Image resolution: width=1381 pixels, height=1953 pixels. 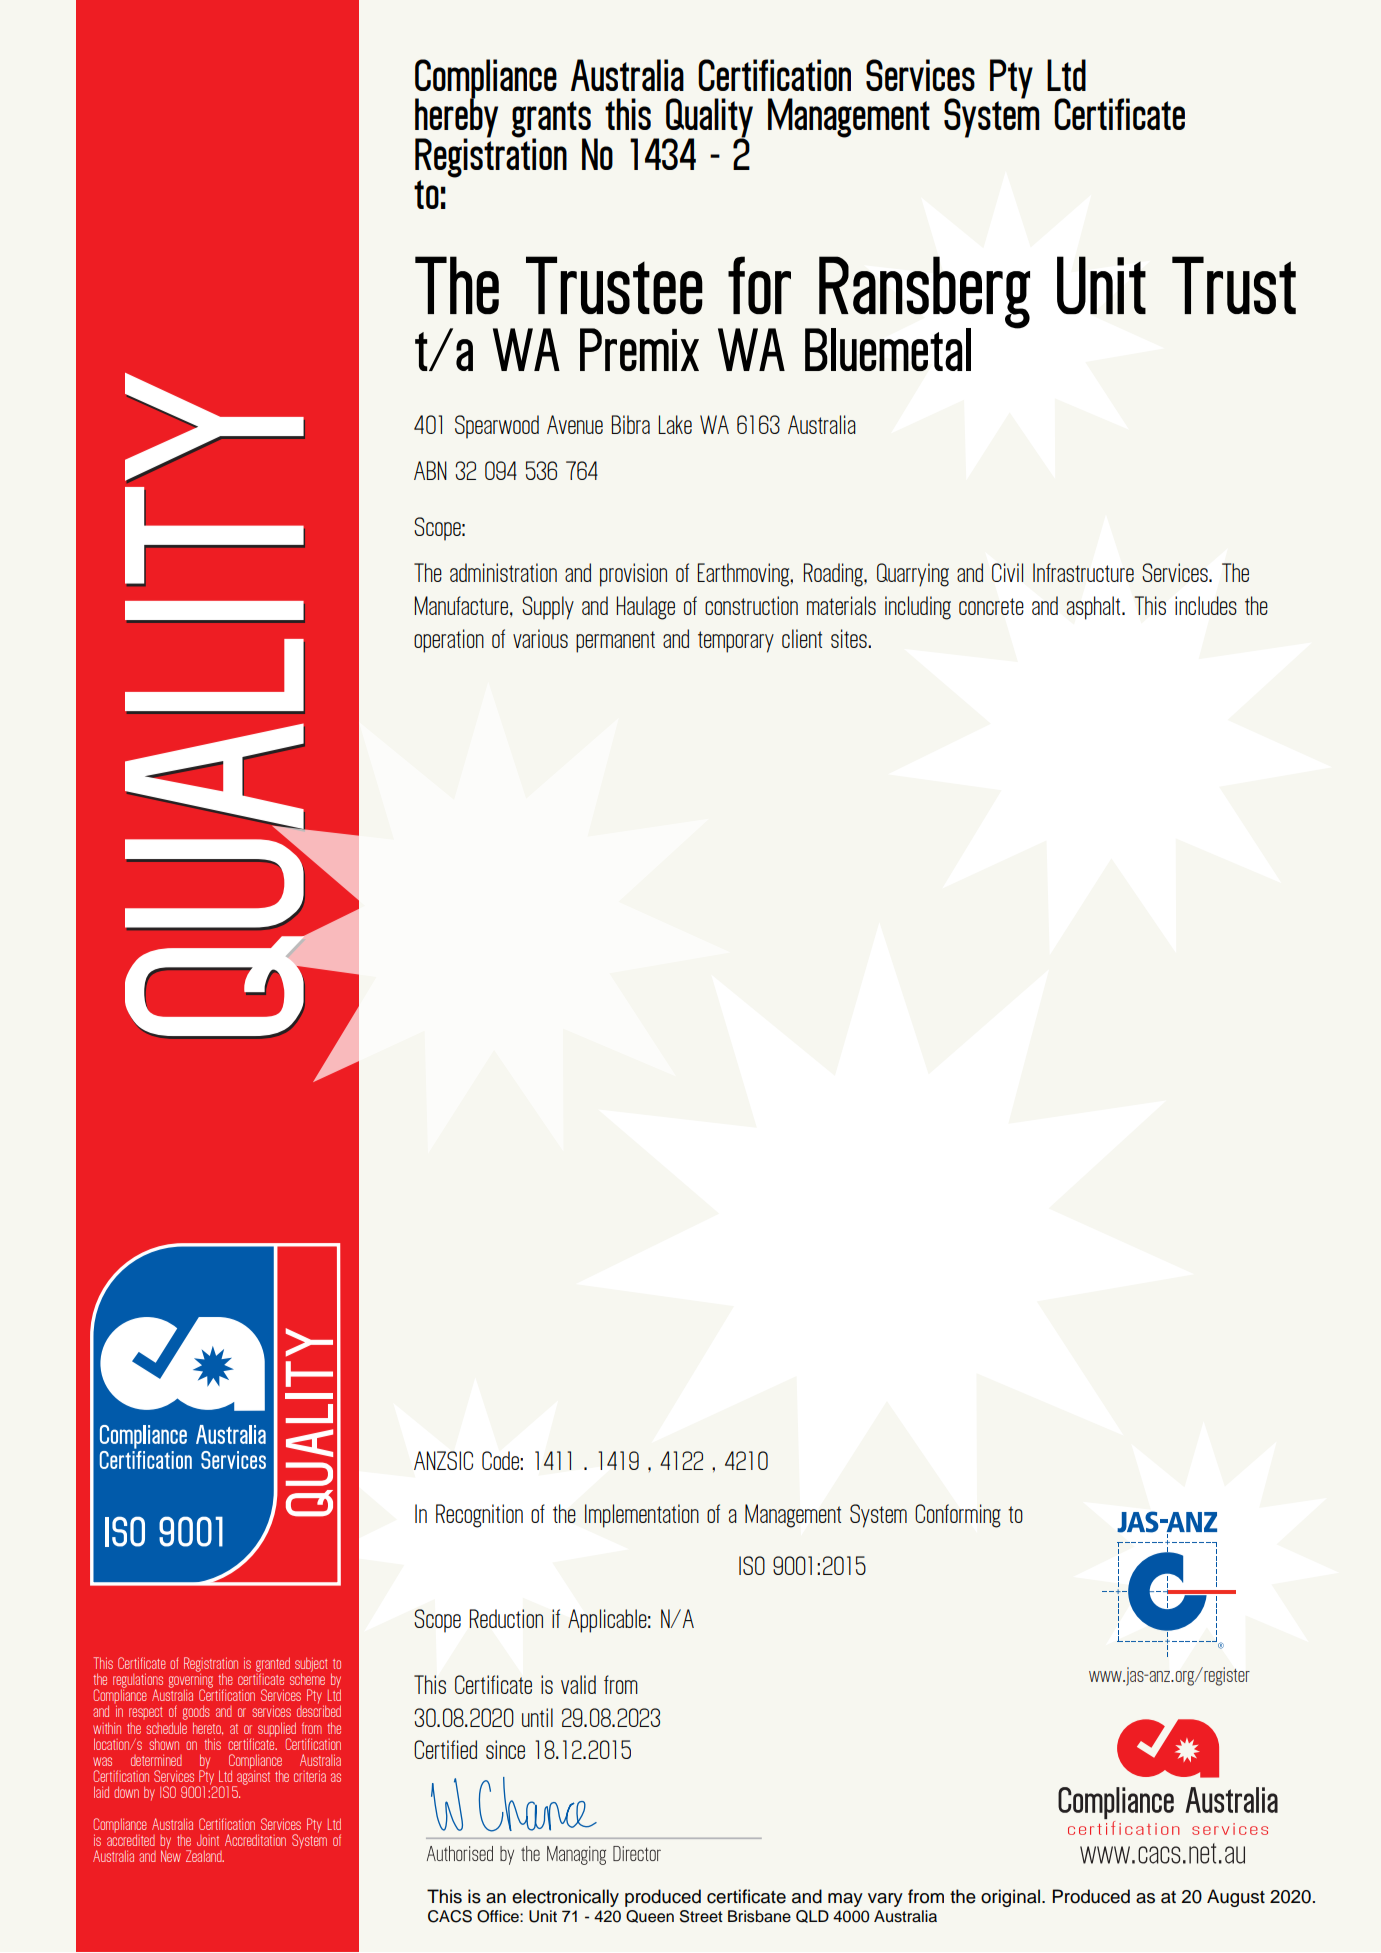 I want to click on includes, so click(x=1206, y=605).
